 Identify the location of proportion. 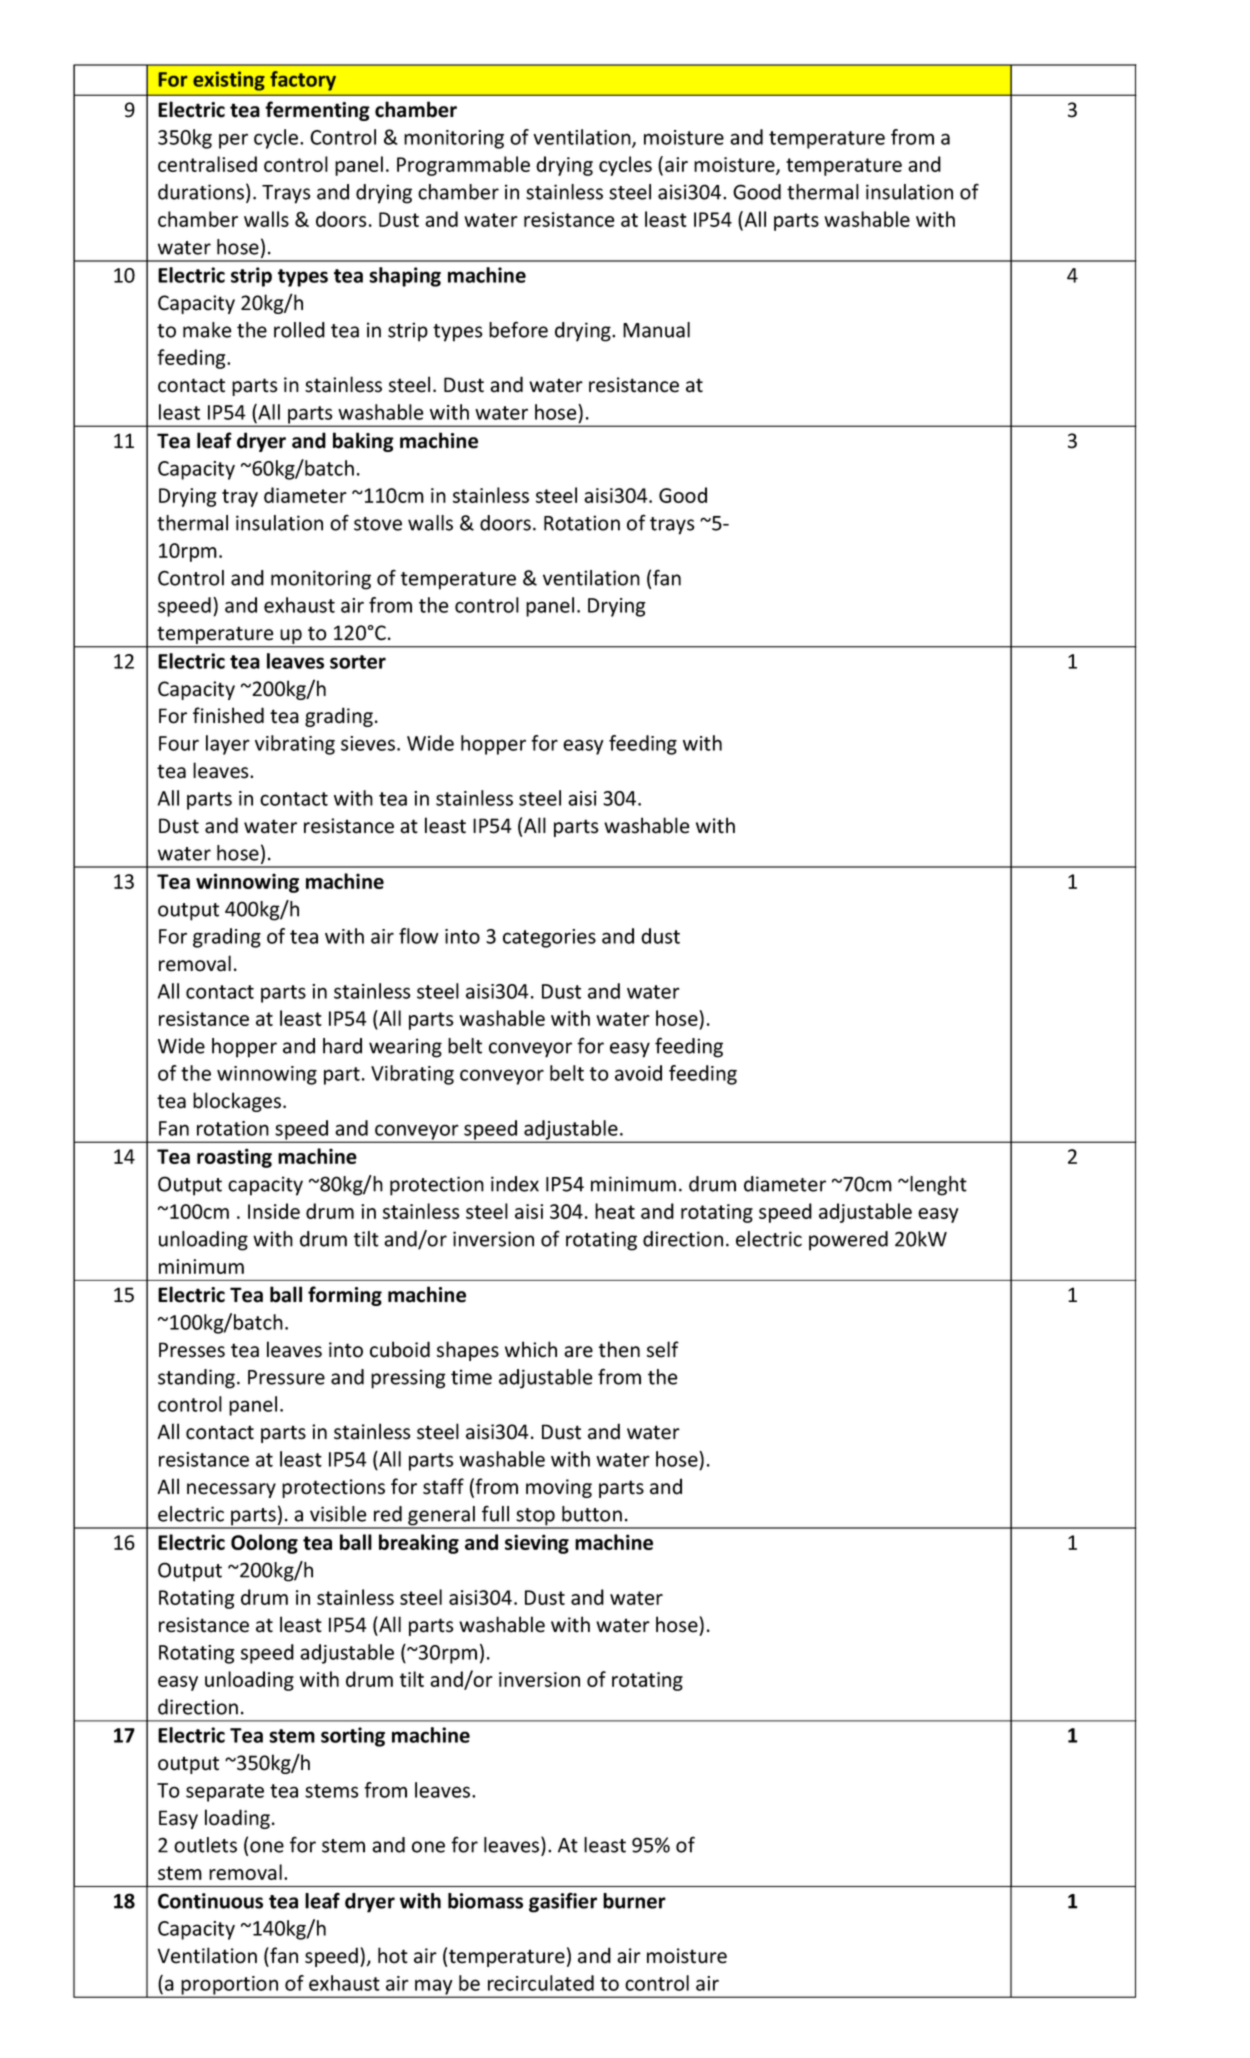
(229, 1986).
